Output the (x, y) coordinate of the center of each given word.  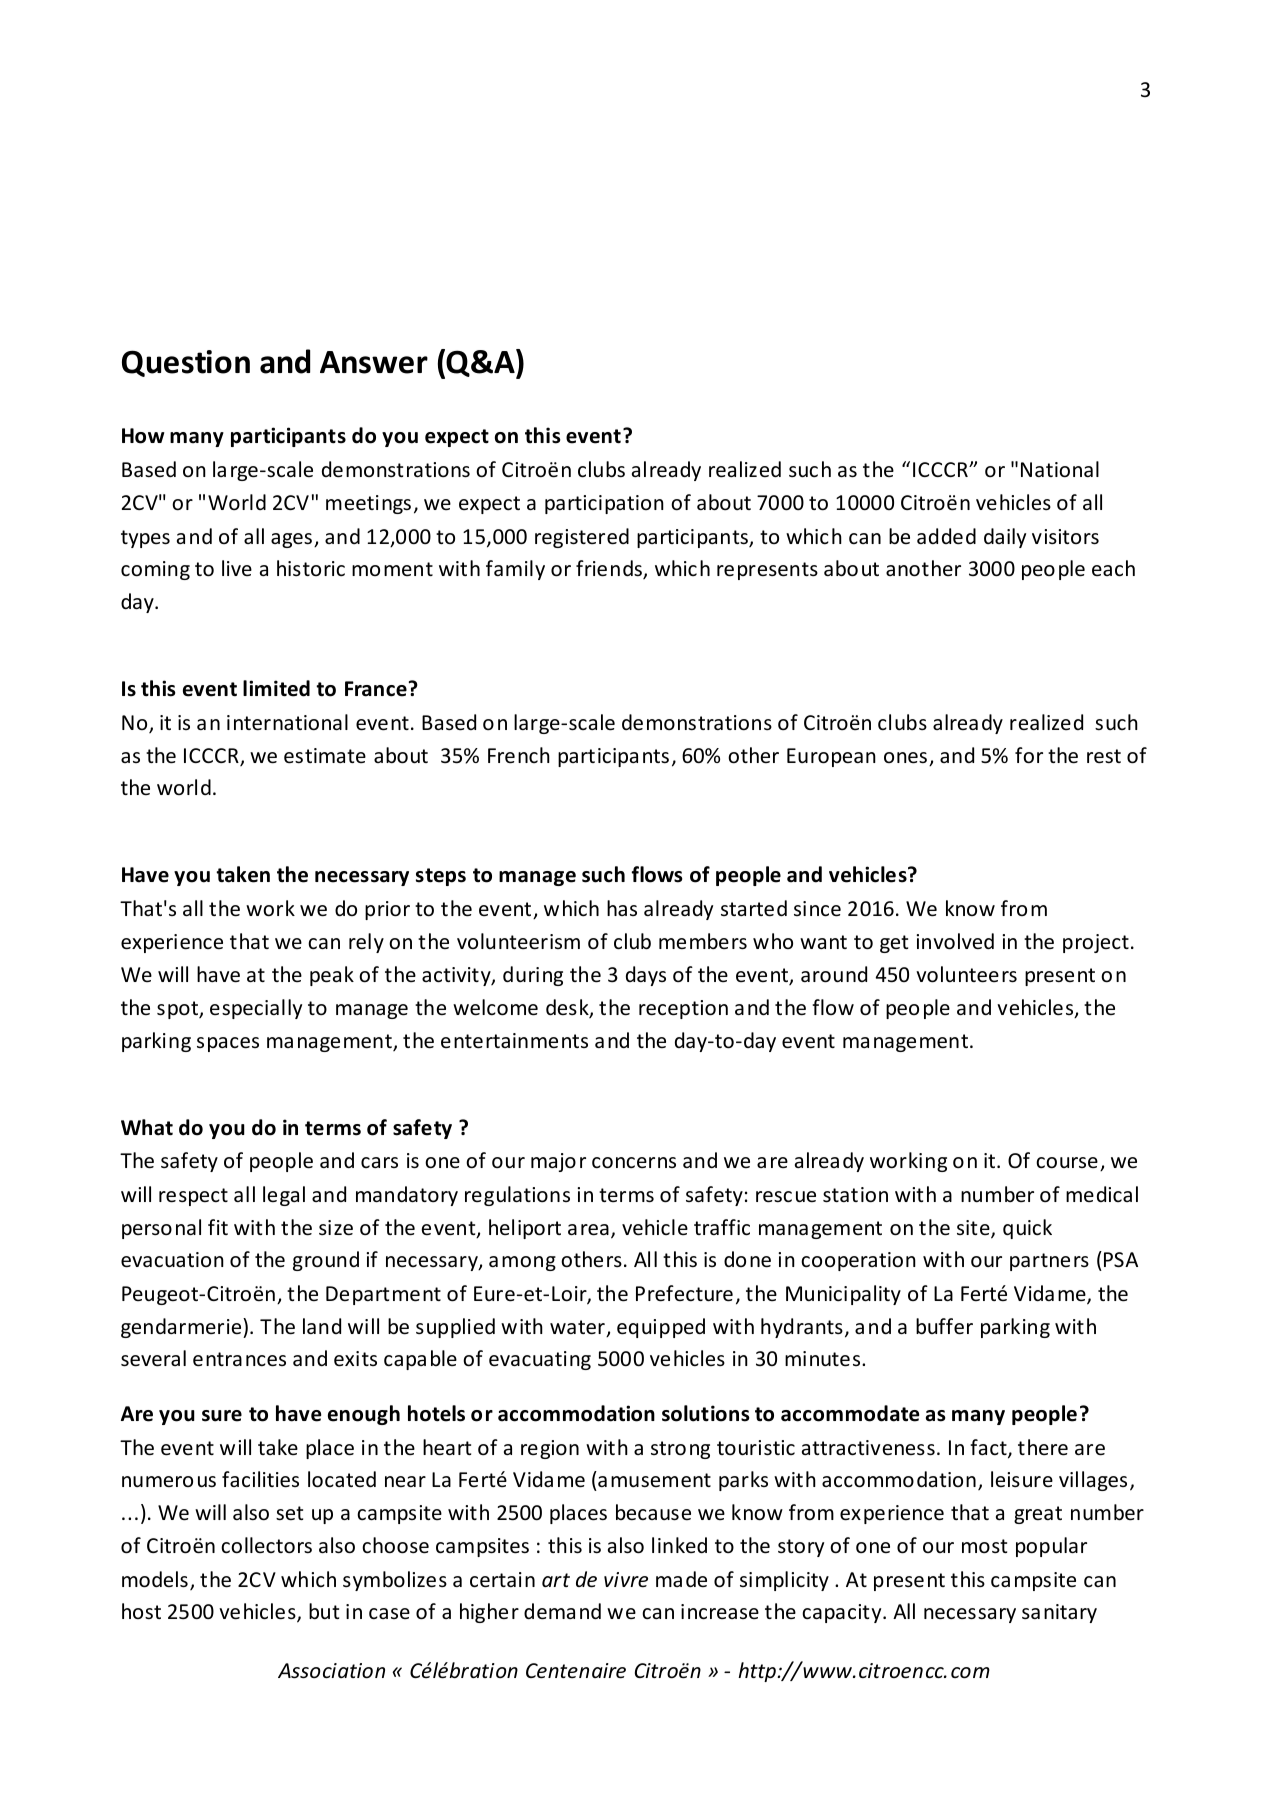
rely (366, 943)
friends (610, 569)
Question (186, 363)
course (1067, 1163)
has (622, 908)
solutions (706, 1413)
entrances (239, 1359)
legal (284, 1196)
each (1113, 568)
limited (276, 688)
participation (604, 504)
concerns (634, 1163)
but (324, 1611)
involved (955, 941)
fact (989, 1448)
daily (1005, 538)
